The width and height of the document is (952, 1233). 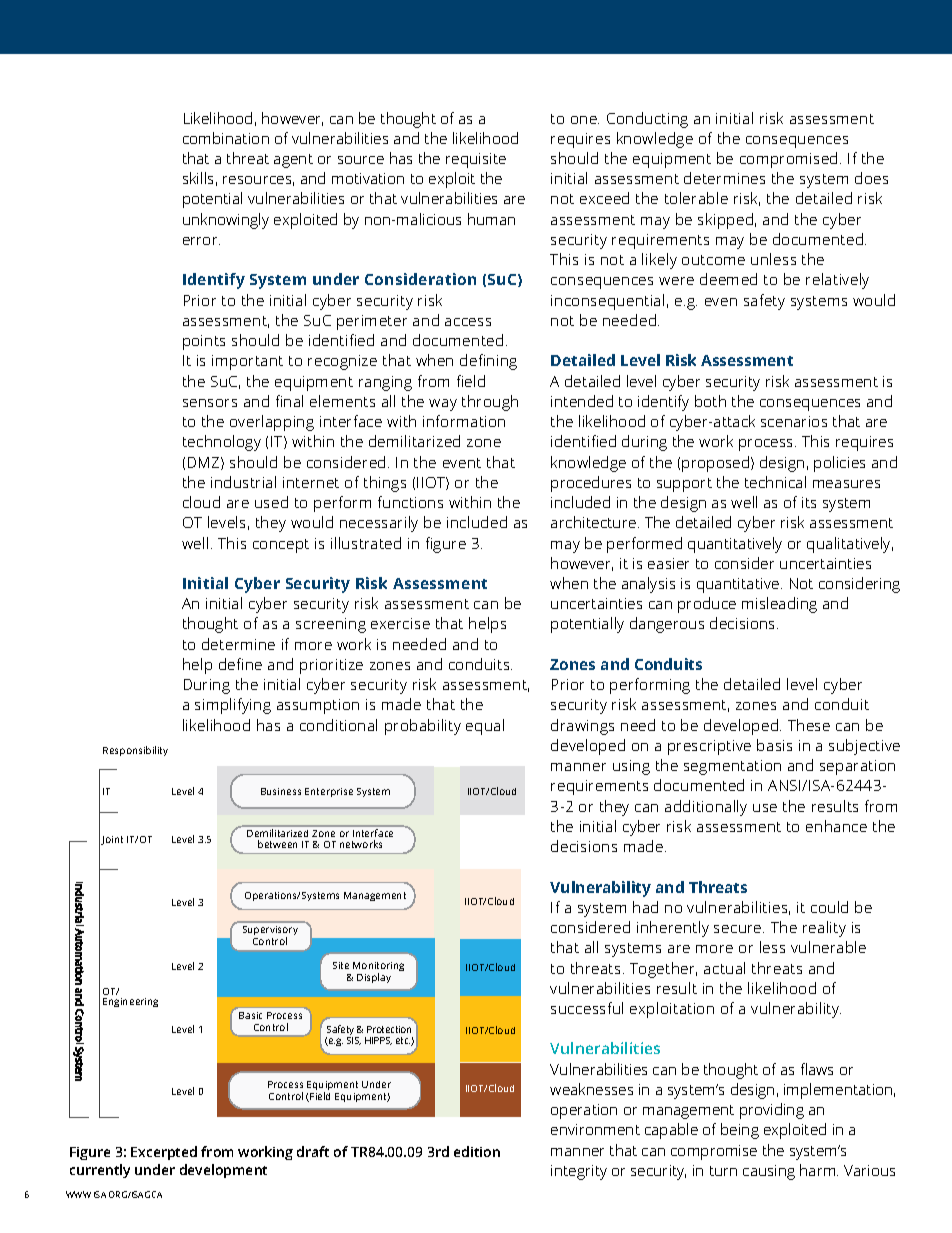 What do you see at coordinates (240, 664) in the document?
I see `define` at bounding box center [240, 664].
